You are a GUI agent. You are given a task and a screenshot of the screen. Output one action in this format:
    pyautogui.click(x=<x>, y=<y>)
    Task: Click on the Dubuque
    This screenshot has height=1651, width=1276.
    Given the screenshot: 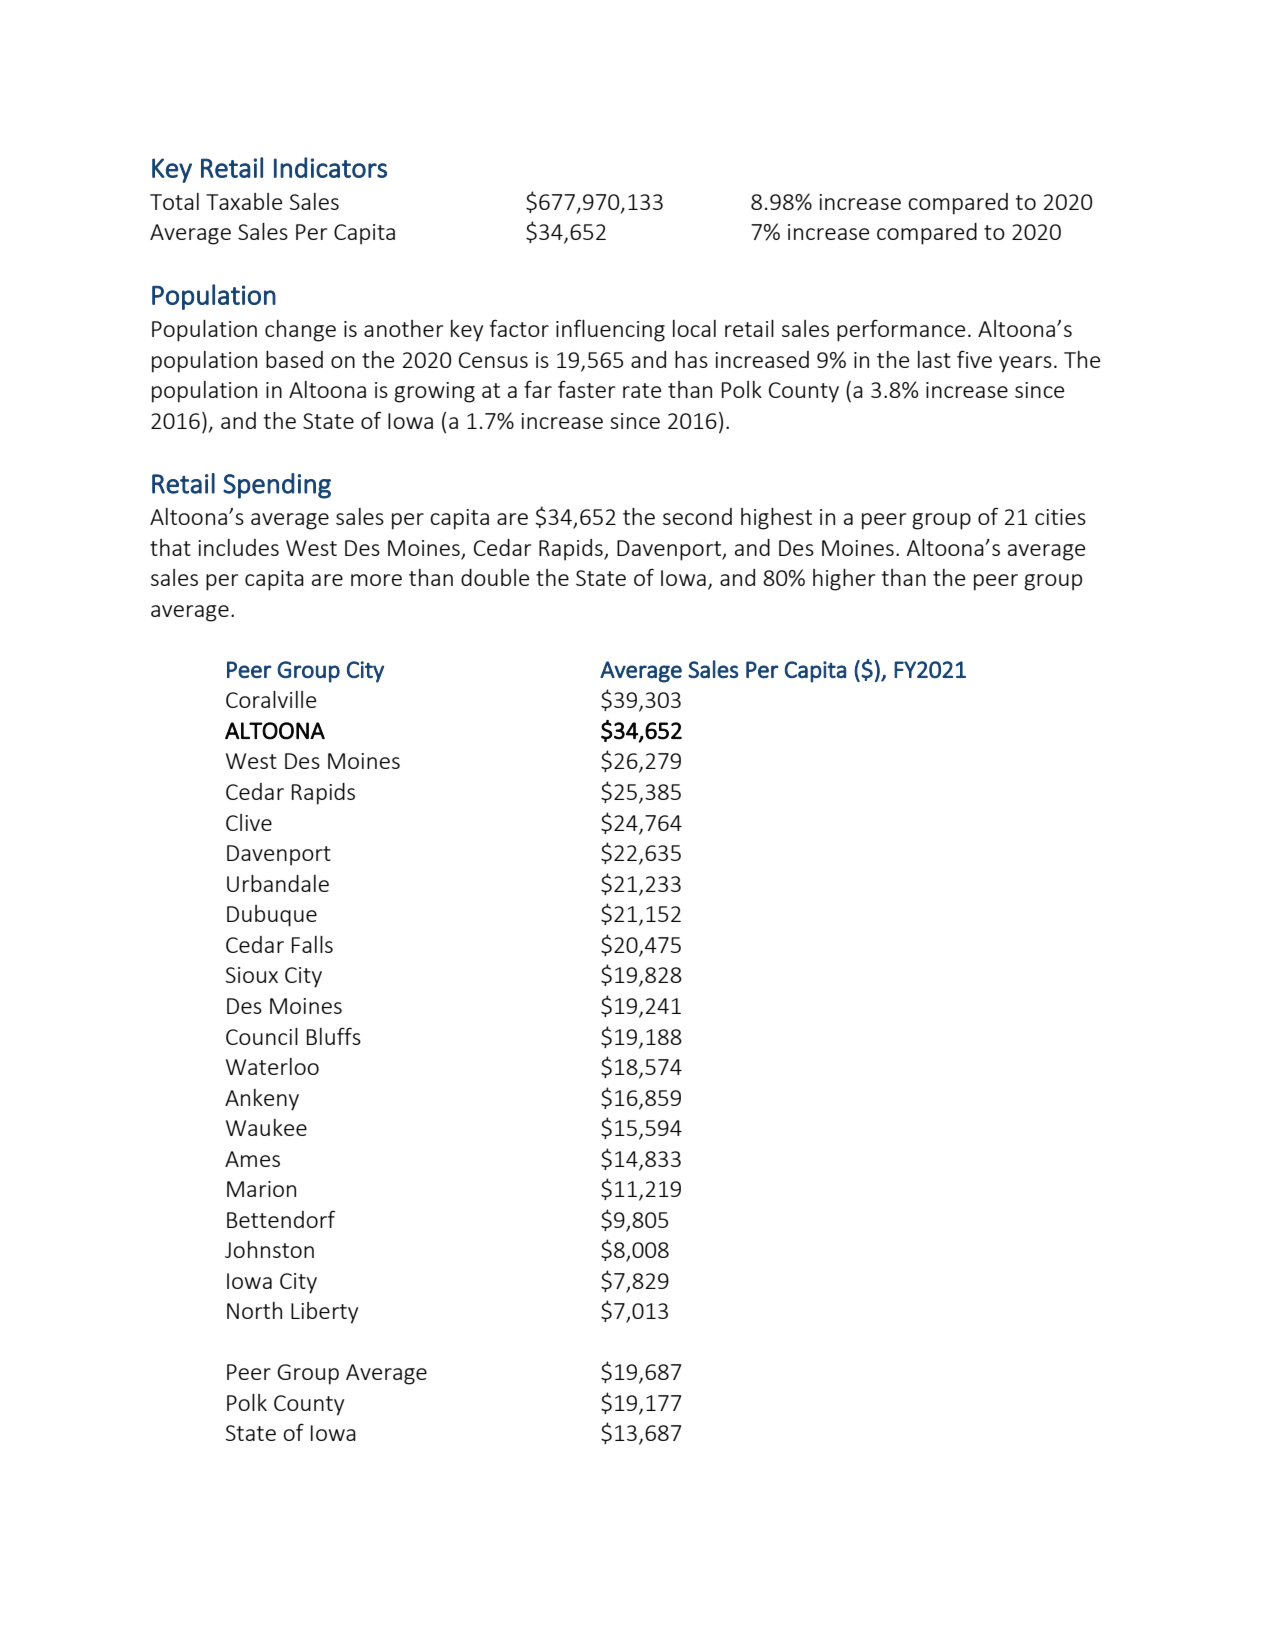 What is the action you would take?
    pyautogui.click(x=272, y=916)
